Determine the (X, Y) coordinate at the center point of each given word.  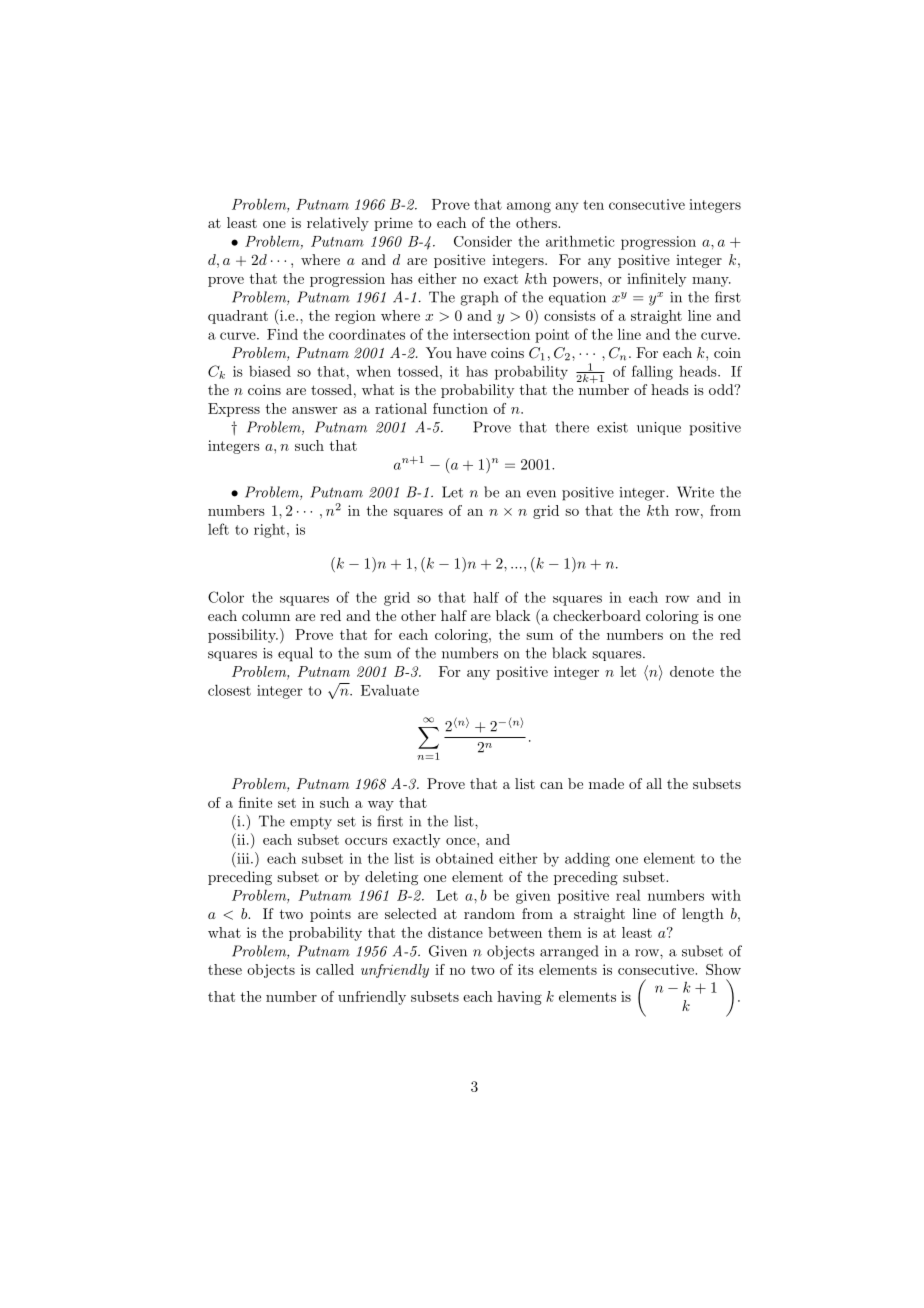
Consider (483, 241)
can (551, 785)
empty (311, 823)
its (526, 969)
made (606, 783)
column (266, 615)
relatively (338, 224)
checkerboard (597, 615)
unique (659, 428)
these (225, 969)
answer (315, 410)
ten (593, 205)
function (460, 408)
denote (692, 671)
